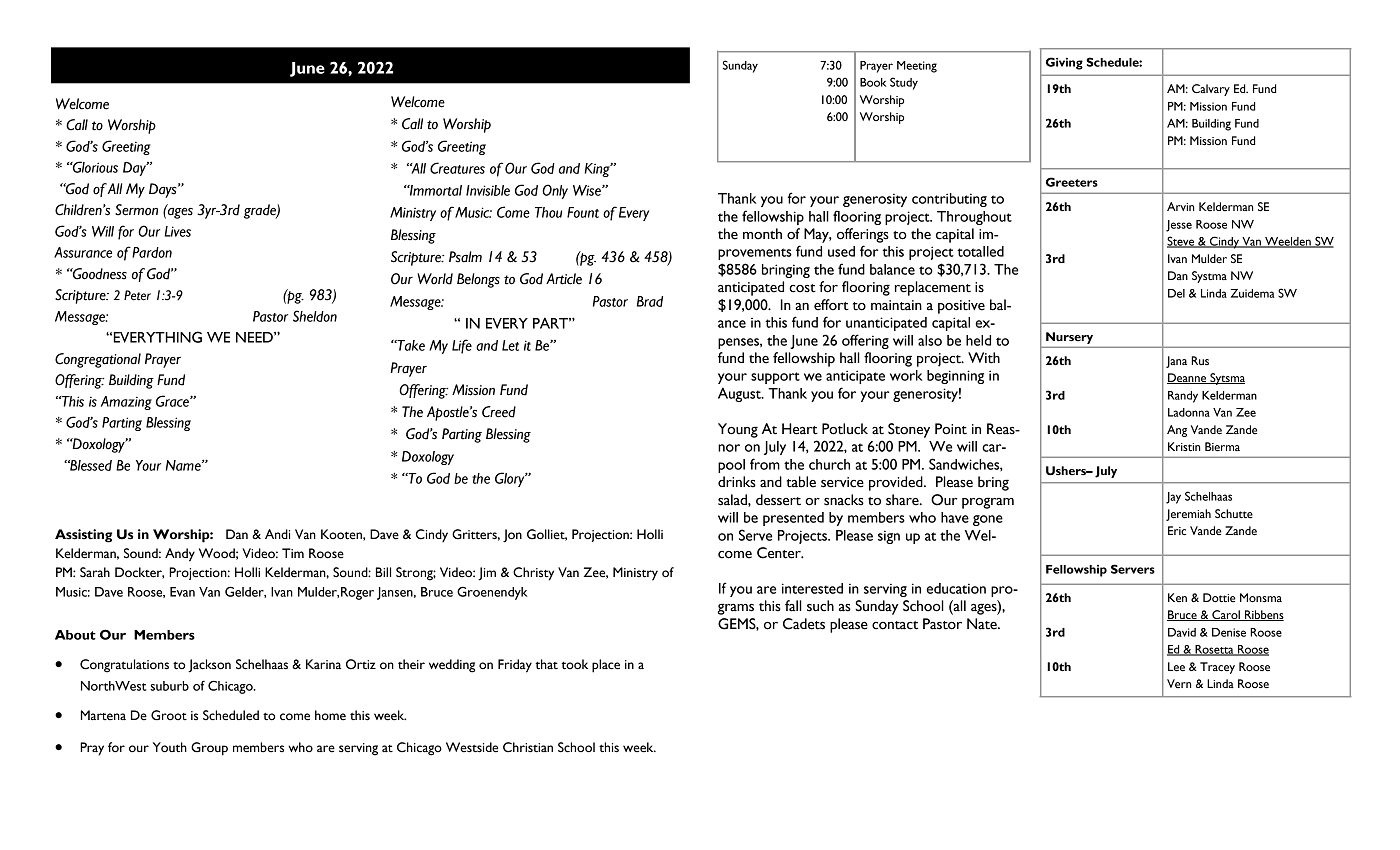  What do you see at coordinates (169, 715) in the document?
I see `Groot` at bounding box center [169, 715].
